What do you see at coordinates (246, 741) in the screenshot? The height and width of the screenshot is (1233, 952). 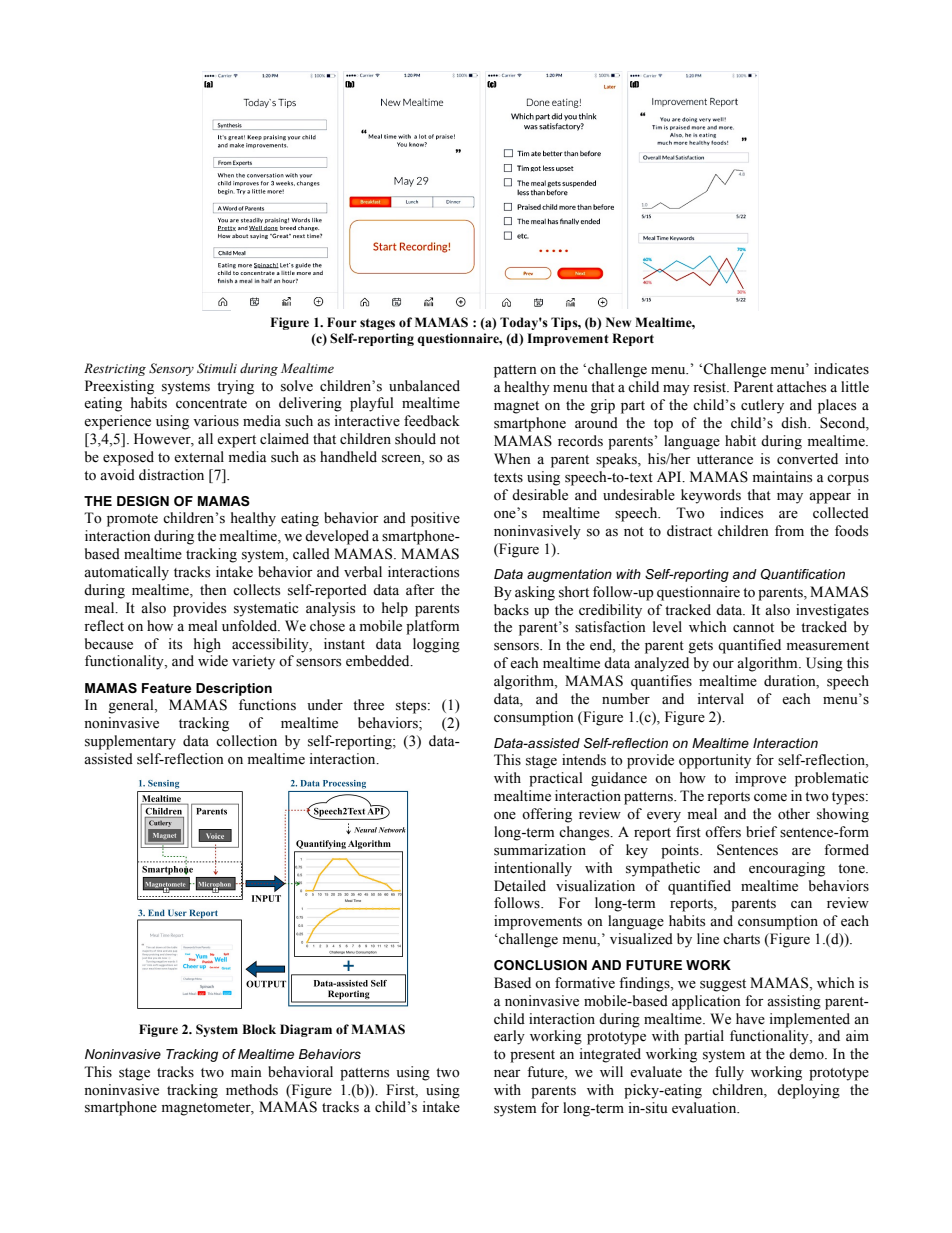 I see `collection` at bounding box center [246, 741].
